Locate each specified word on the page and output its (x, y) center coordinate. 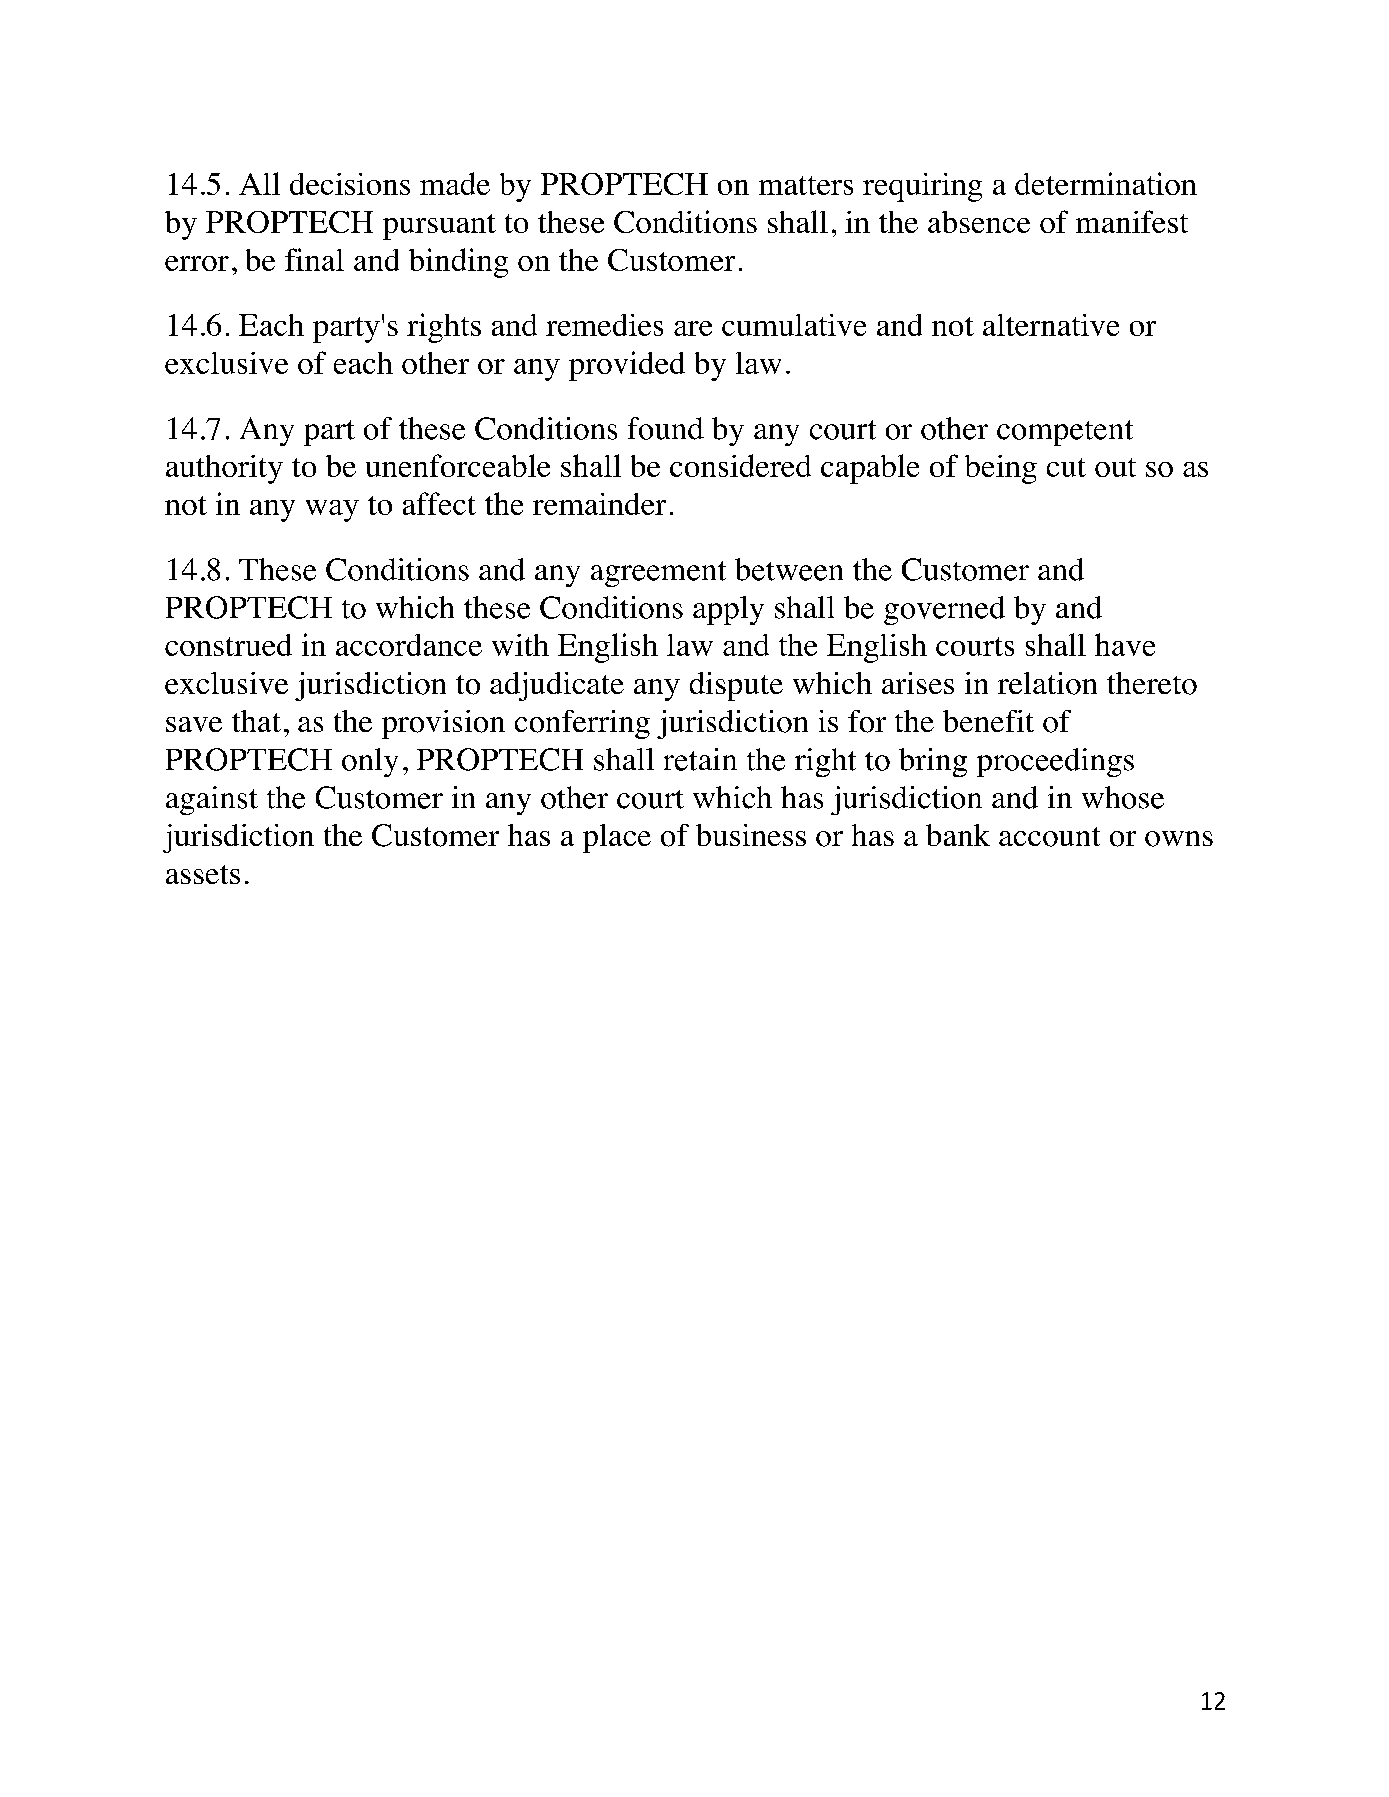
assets (203, 874)
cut (1066, 467)
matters (806, 185)
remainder (599, 504)
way (332, 511)
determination (1106, 183)
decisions (350, 184)
